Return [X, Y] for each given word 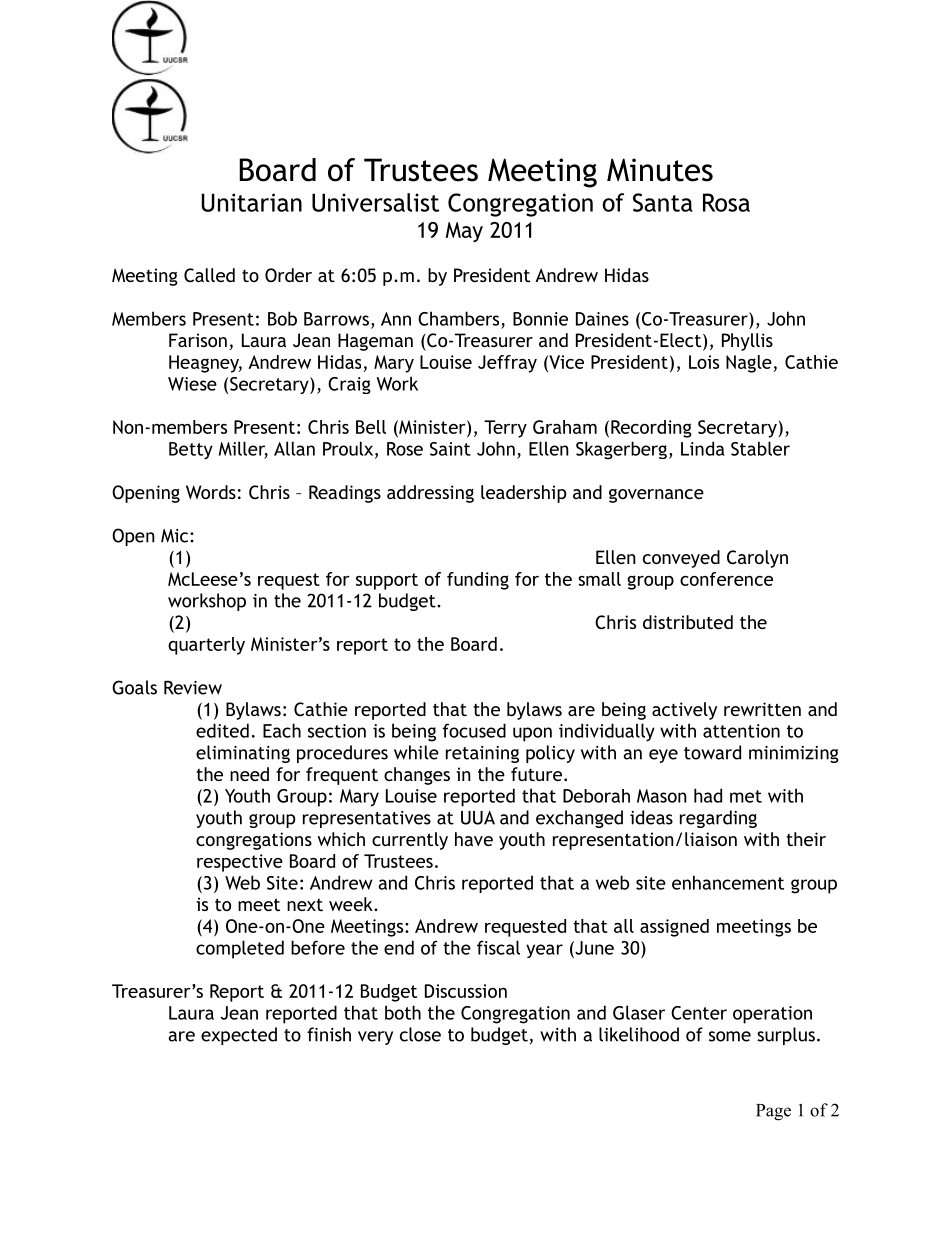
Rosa [726, 202]
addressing [430, 494]
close [420, 1034]
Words [211, 492]
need [249, 774]
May [464, 232]
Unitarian [252, 202]
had [708, 795]
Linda [703, 448]
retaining [482, 754]
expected [239, 1036]
